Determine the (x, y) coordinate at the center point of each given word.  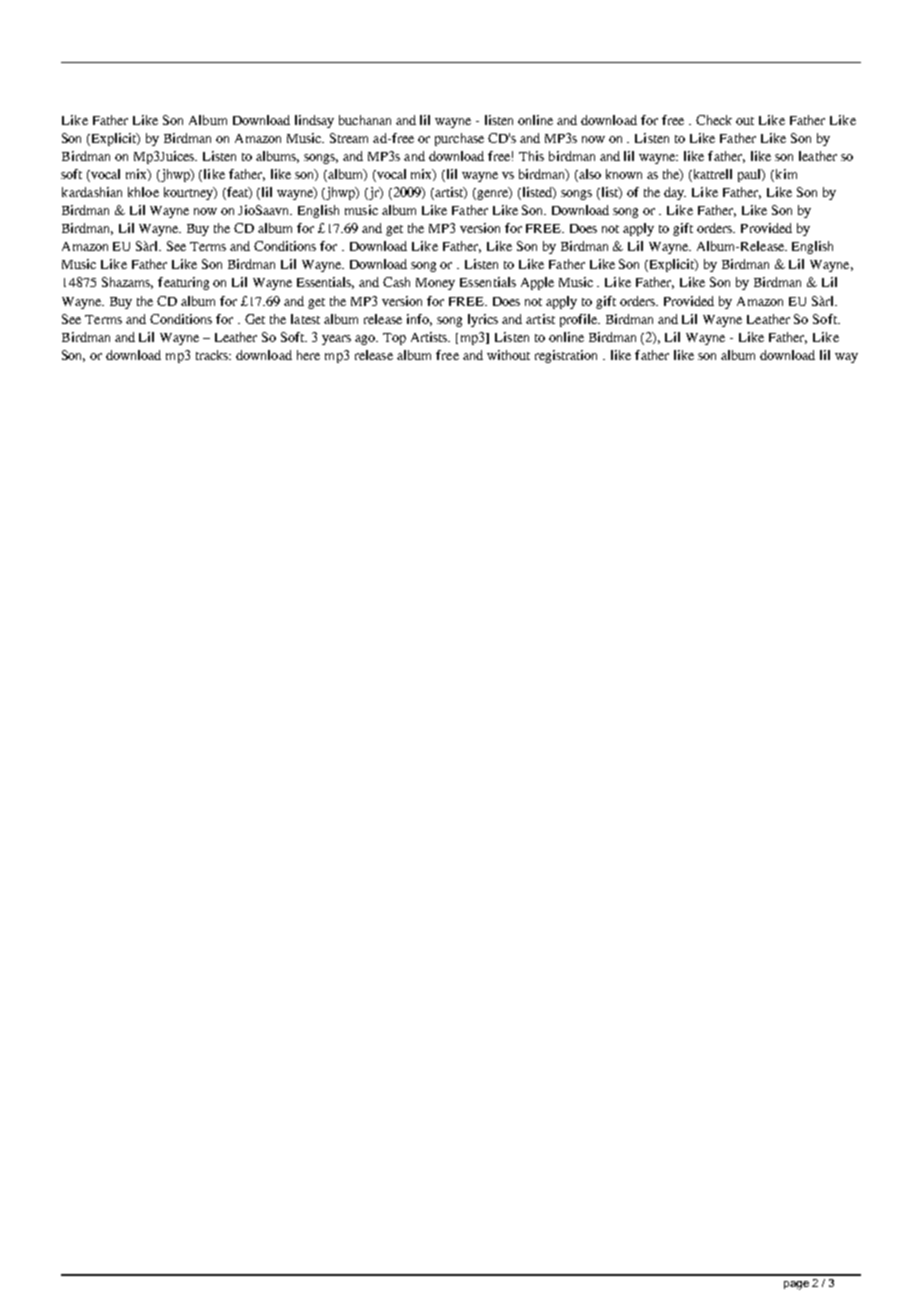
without (508, 355)
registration (566, 356)
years (336, 340)
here (308, 355)
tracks (213, 355)
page (796, 1285)
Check (714, 120)
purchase (459, 139)
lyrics (483, 320)
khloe (143, 192)
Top (394, 339)
